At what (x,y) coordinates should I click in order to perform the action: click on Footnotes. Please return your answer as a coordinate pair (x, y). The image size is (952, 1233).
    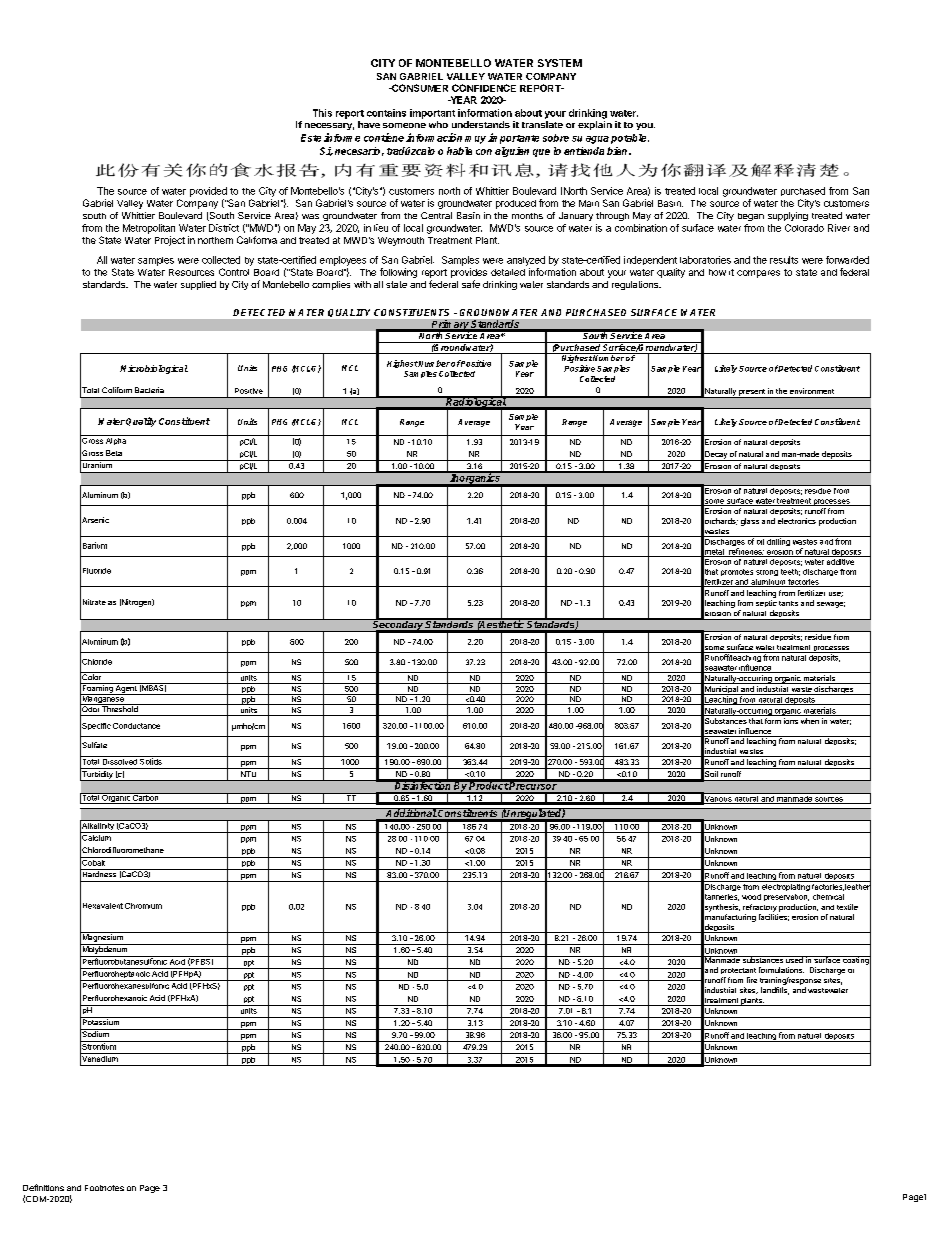
    Looking at the image, I should click on (104, 1188).
